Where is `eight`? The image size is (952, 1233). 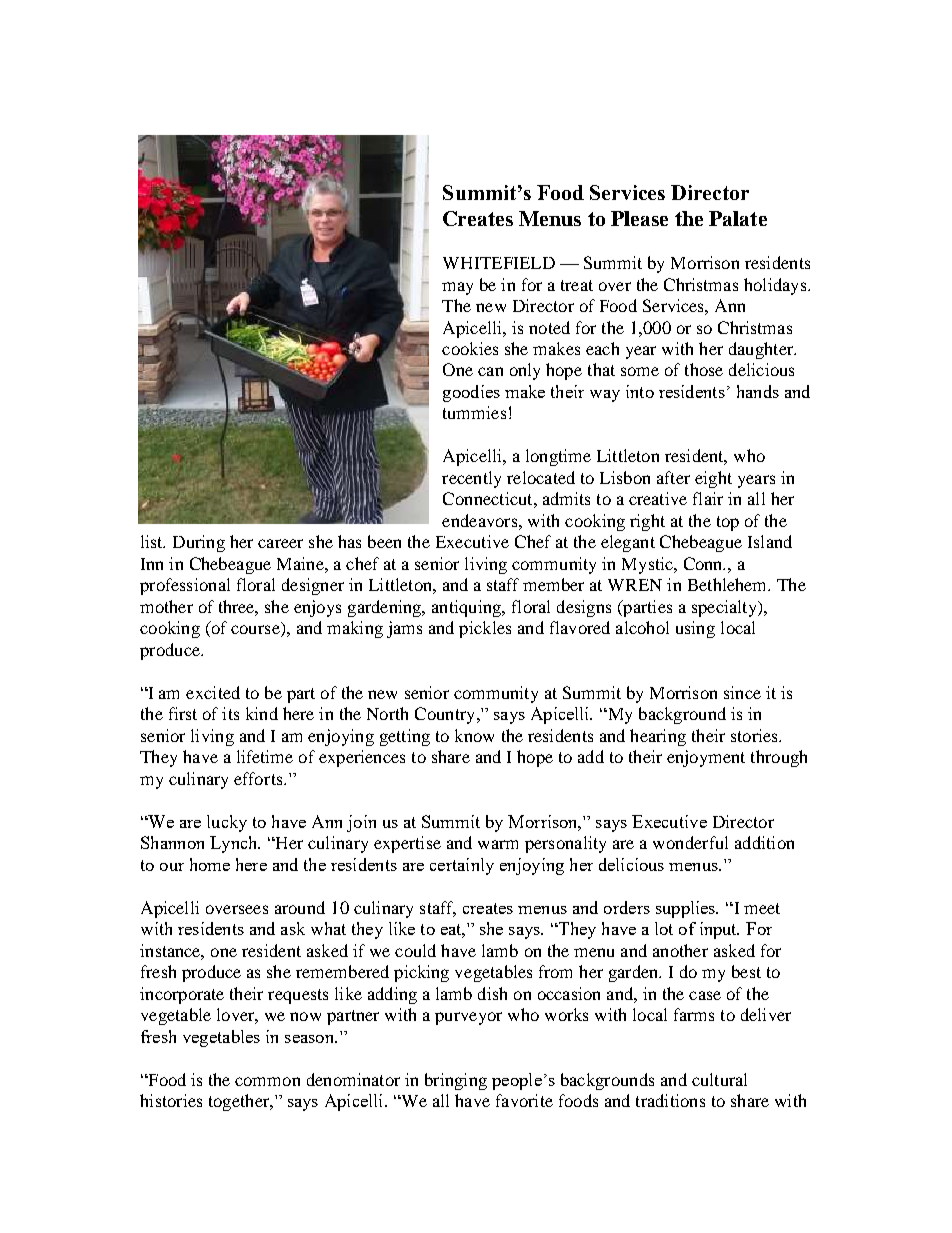 eight is located at coordinates (713, 479).
